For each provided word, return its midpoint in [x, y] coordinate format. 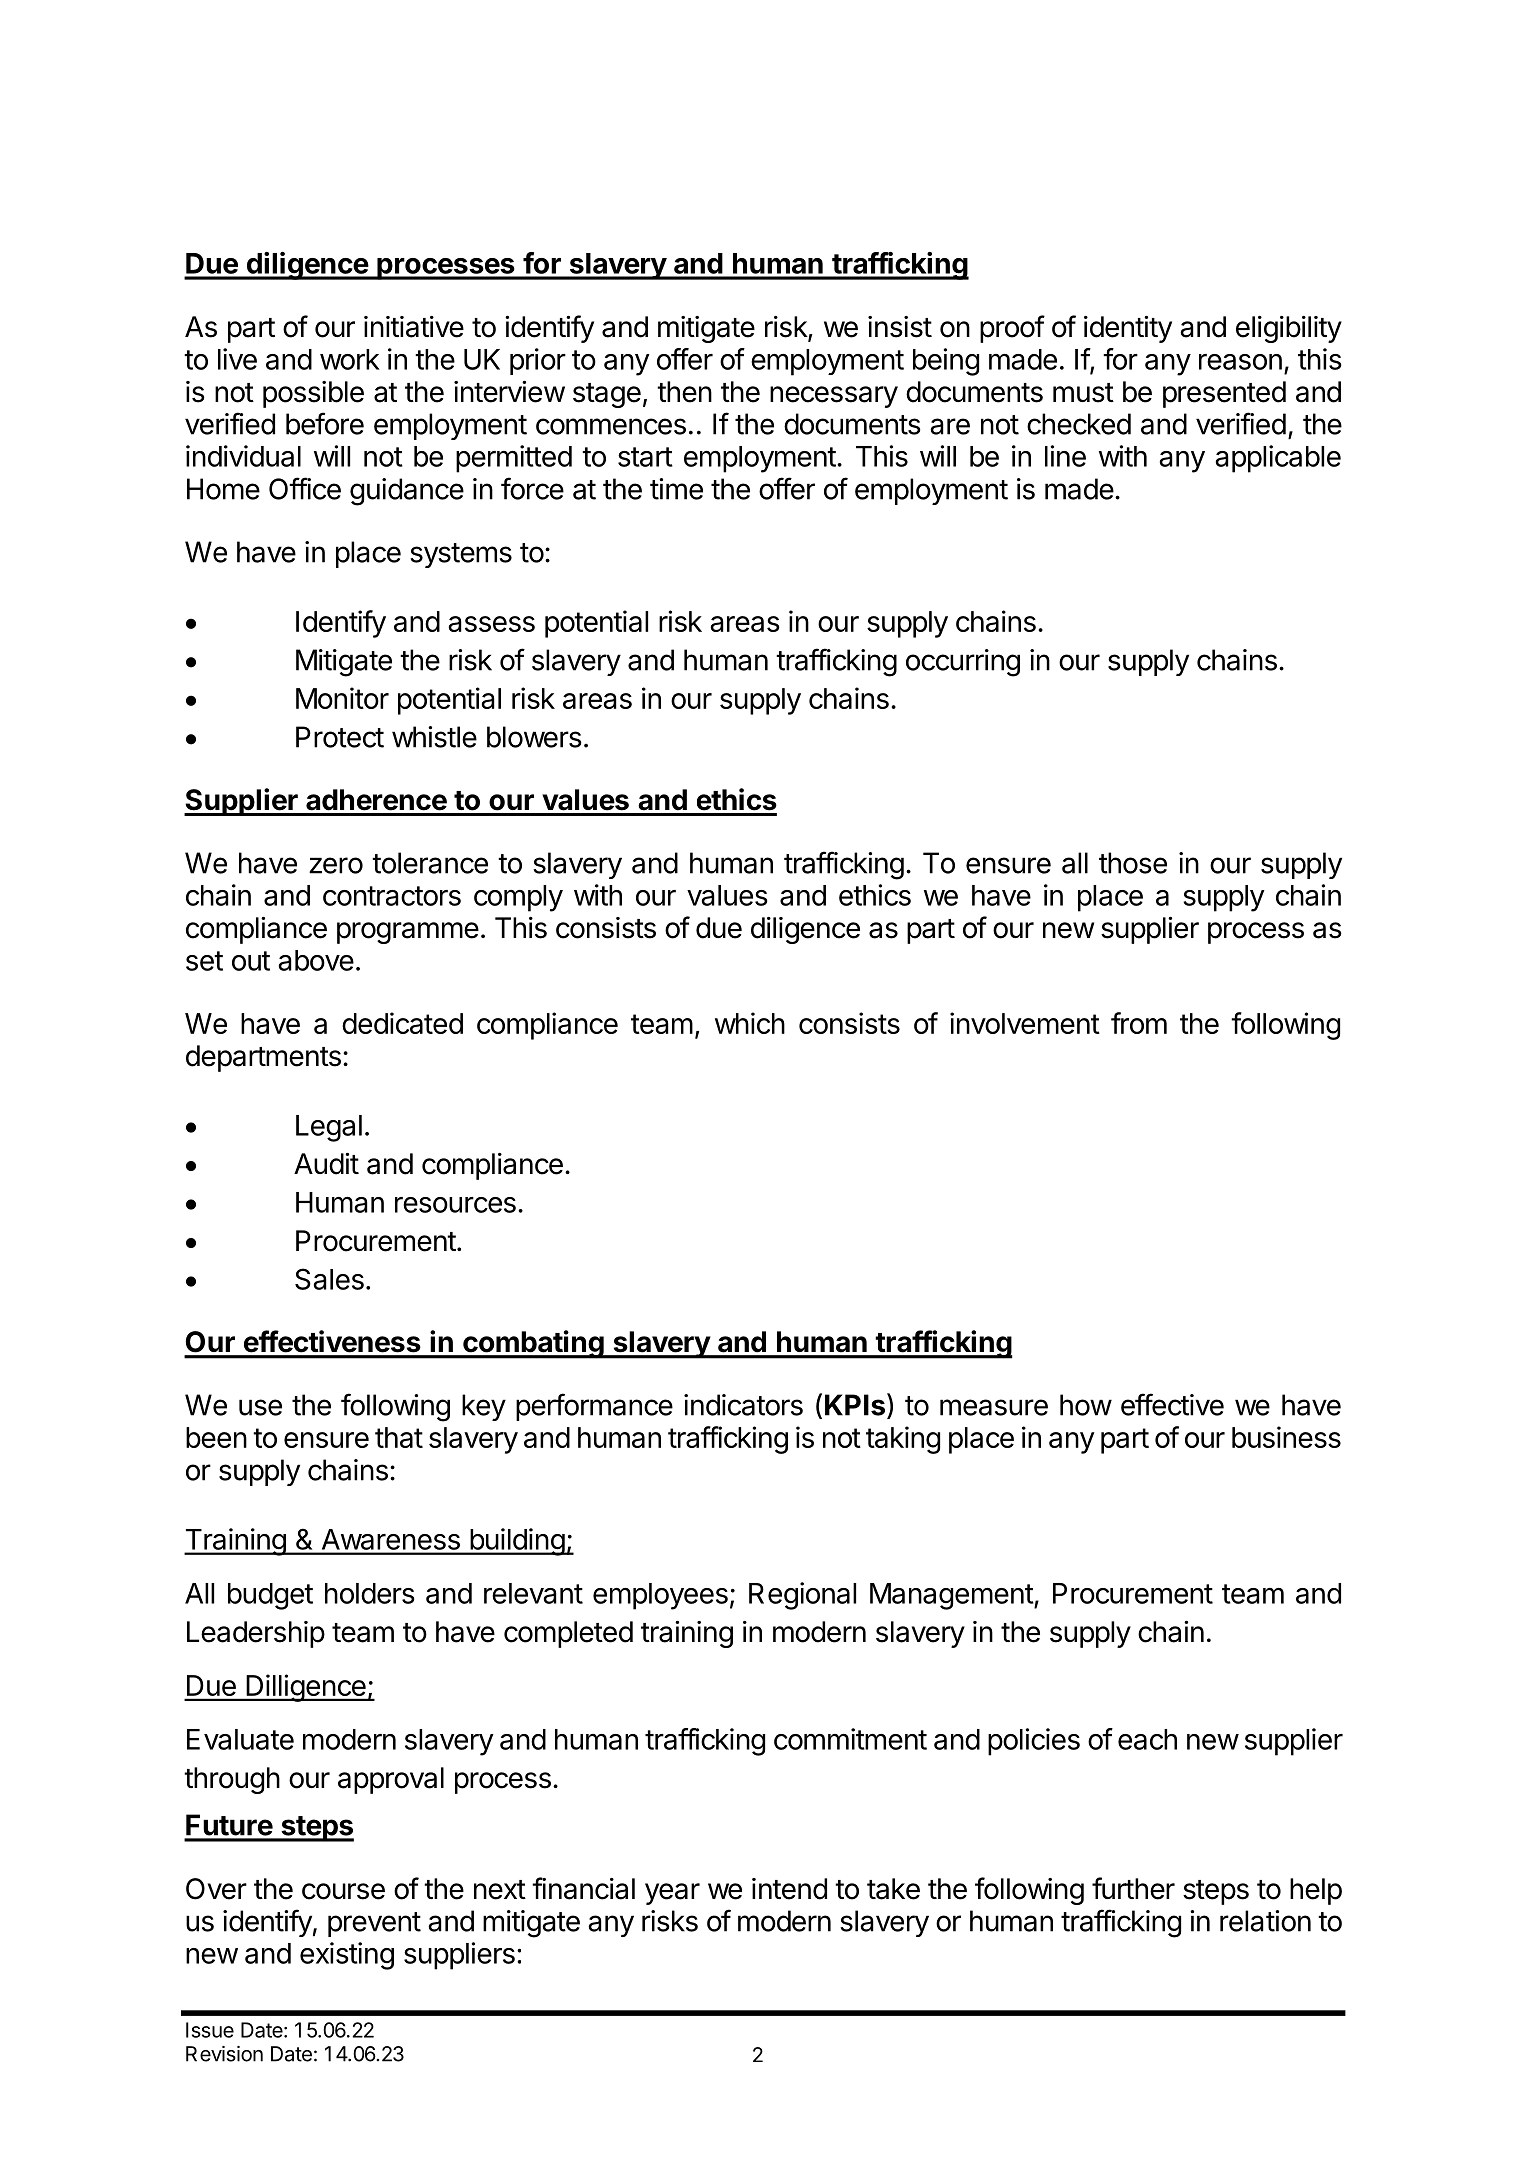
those [1133, 863]
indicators [743, 1405]
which [750, 1023]
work [350, 359]
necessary [834, 397]
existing [347, 1956]
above [316, 960]
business [1286, 1437]
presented [1224, 394]
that [399, 1437]
